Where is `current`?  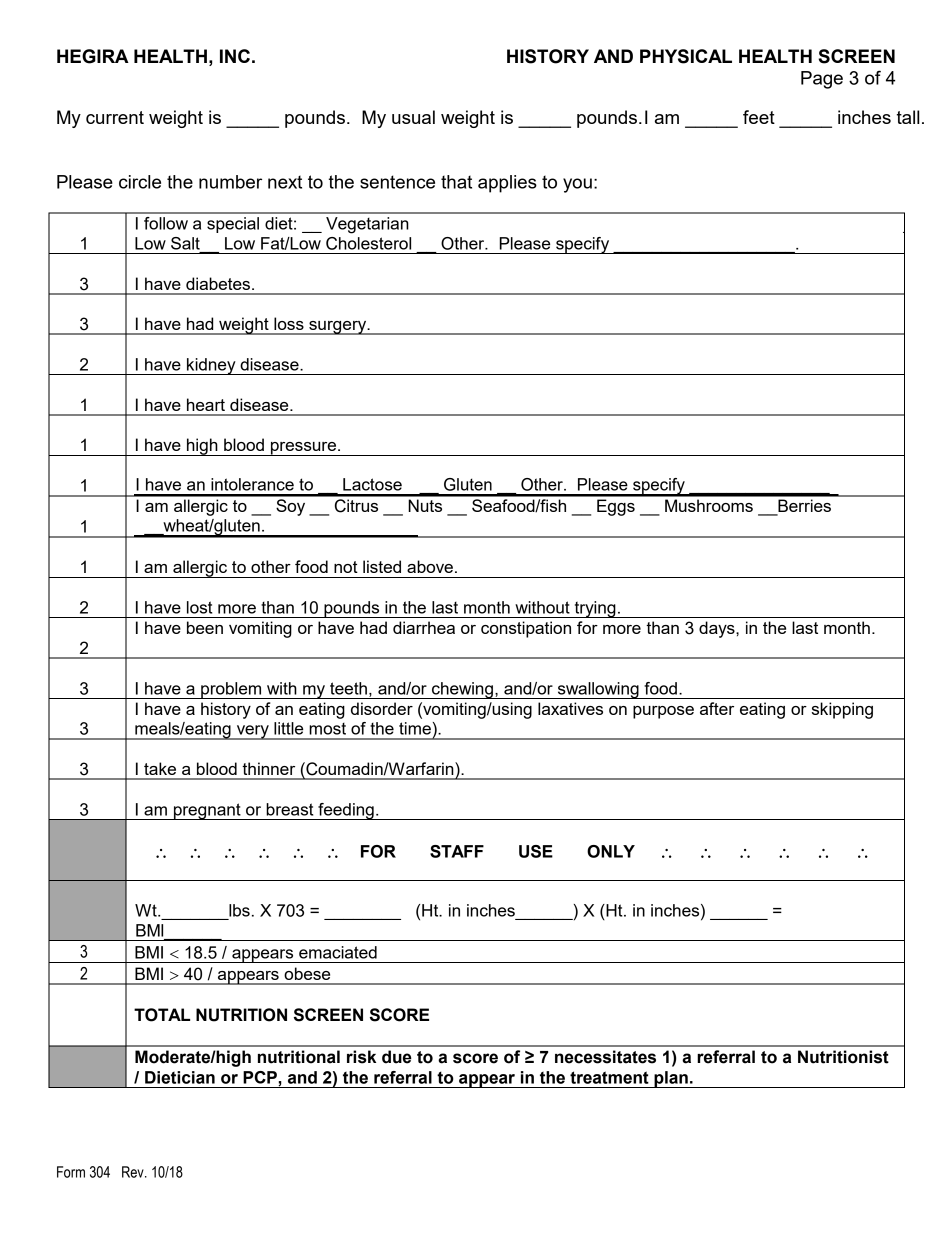 current is located at coordinates (115, 117).
